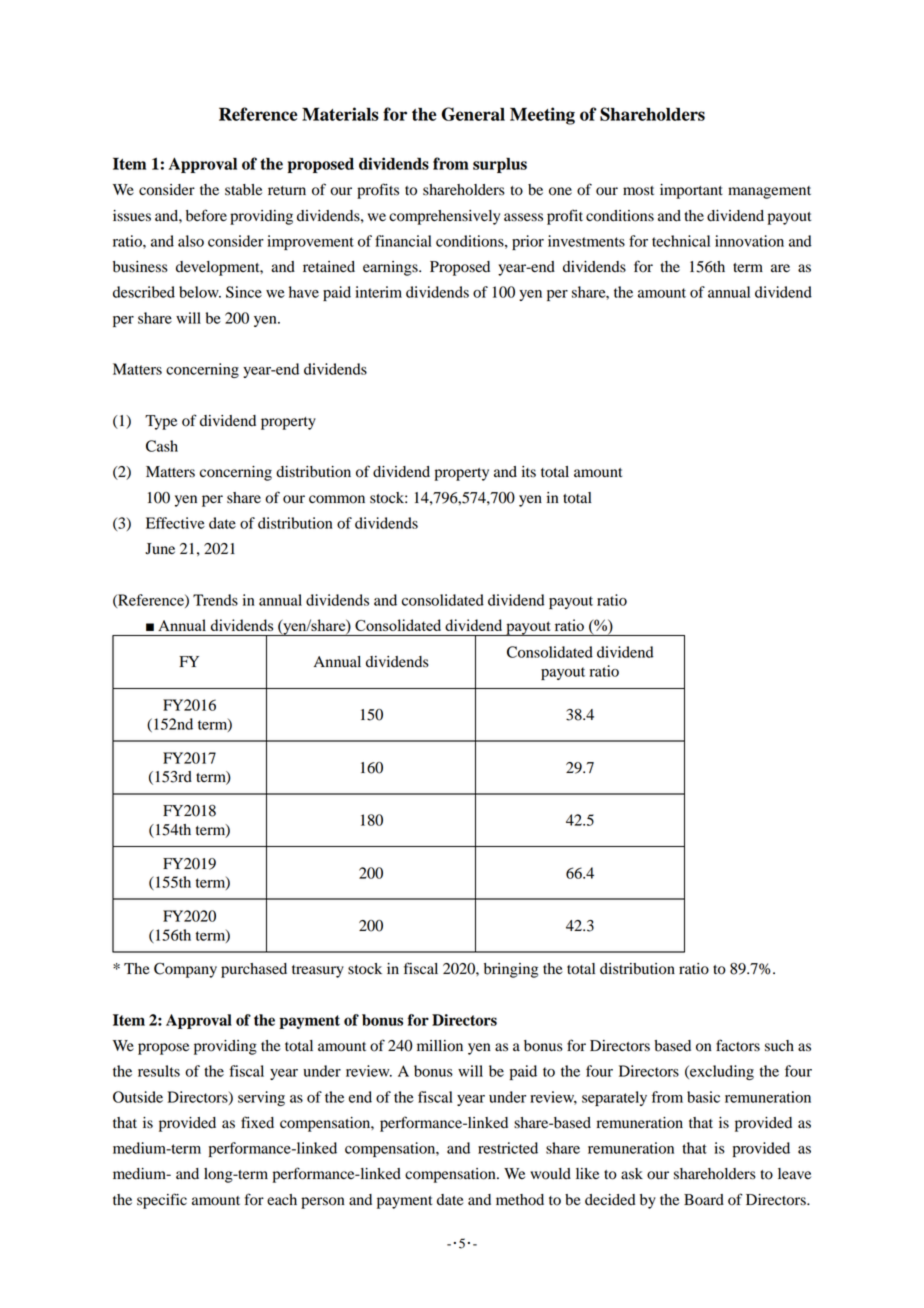 This document has width=924, height=1308. What do you see at coordinates (175, 523) in the document?
I see `Effective` at bounding box center [175, 523].
